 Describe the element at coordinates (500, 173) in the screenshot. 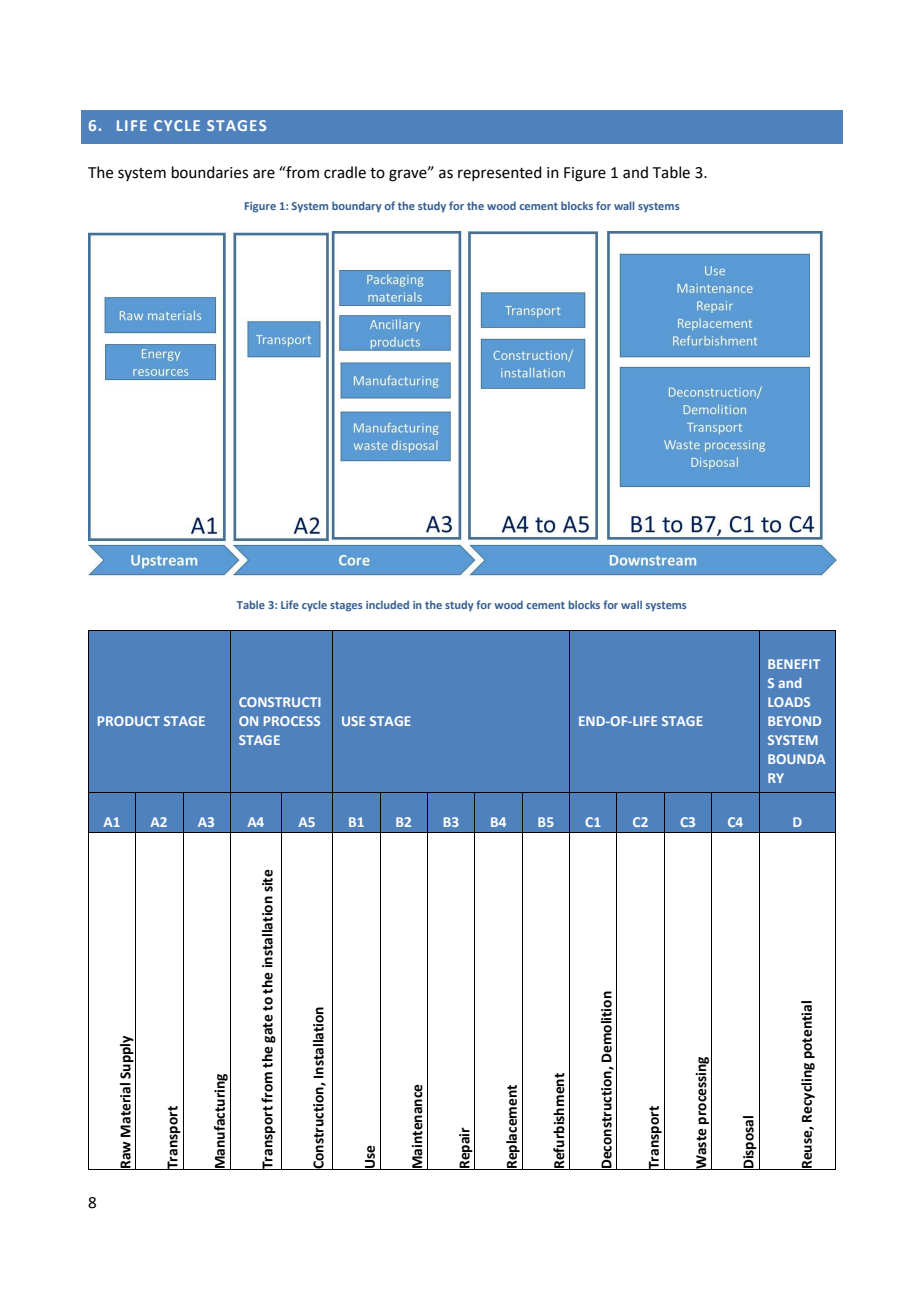

I see `represented` at that location.
